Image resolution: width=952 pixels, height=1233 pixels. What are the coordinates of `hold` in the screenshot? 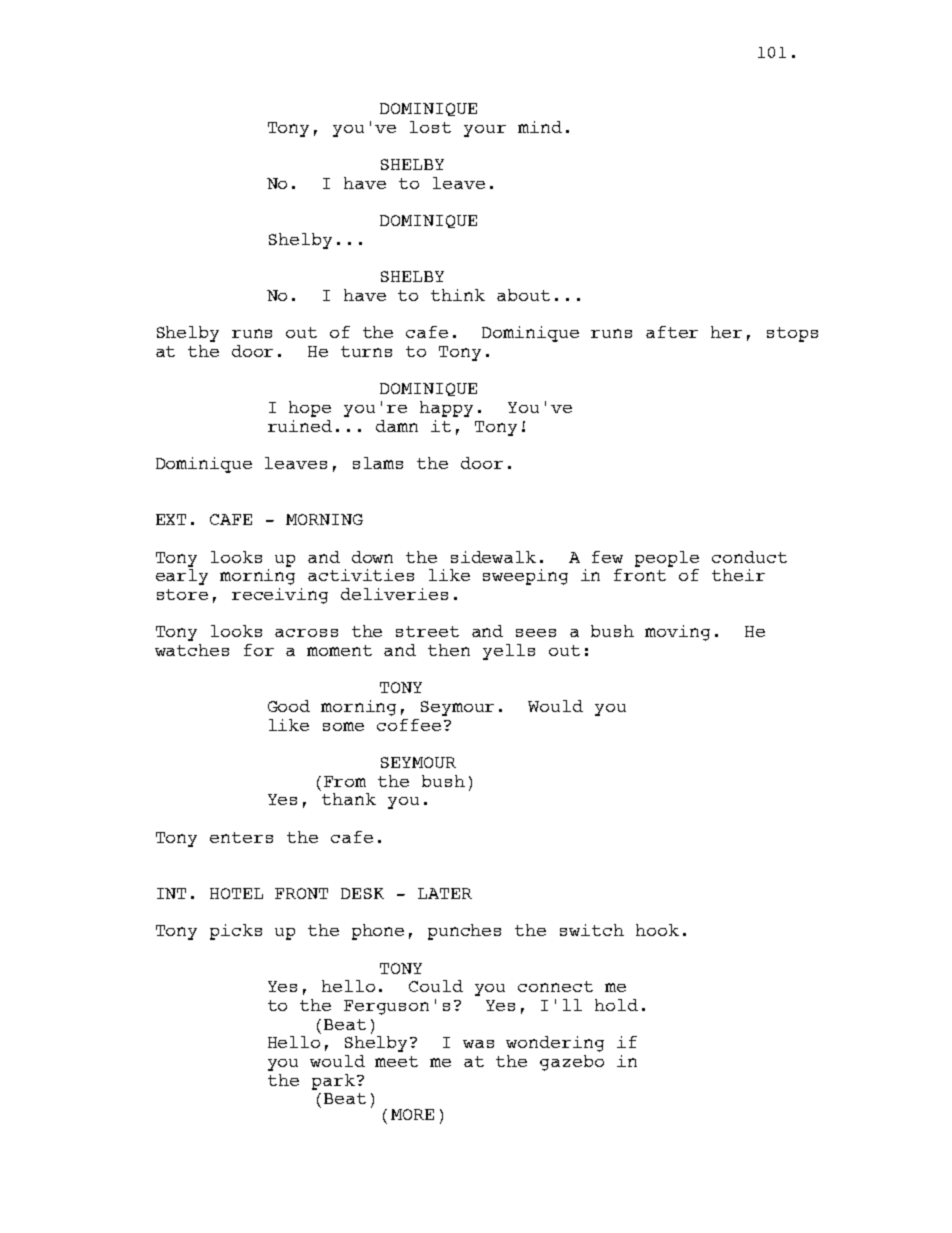 It's located at (616, 1005).
